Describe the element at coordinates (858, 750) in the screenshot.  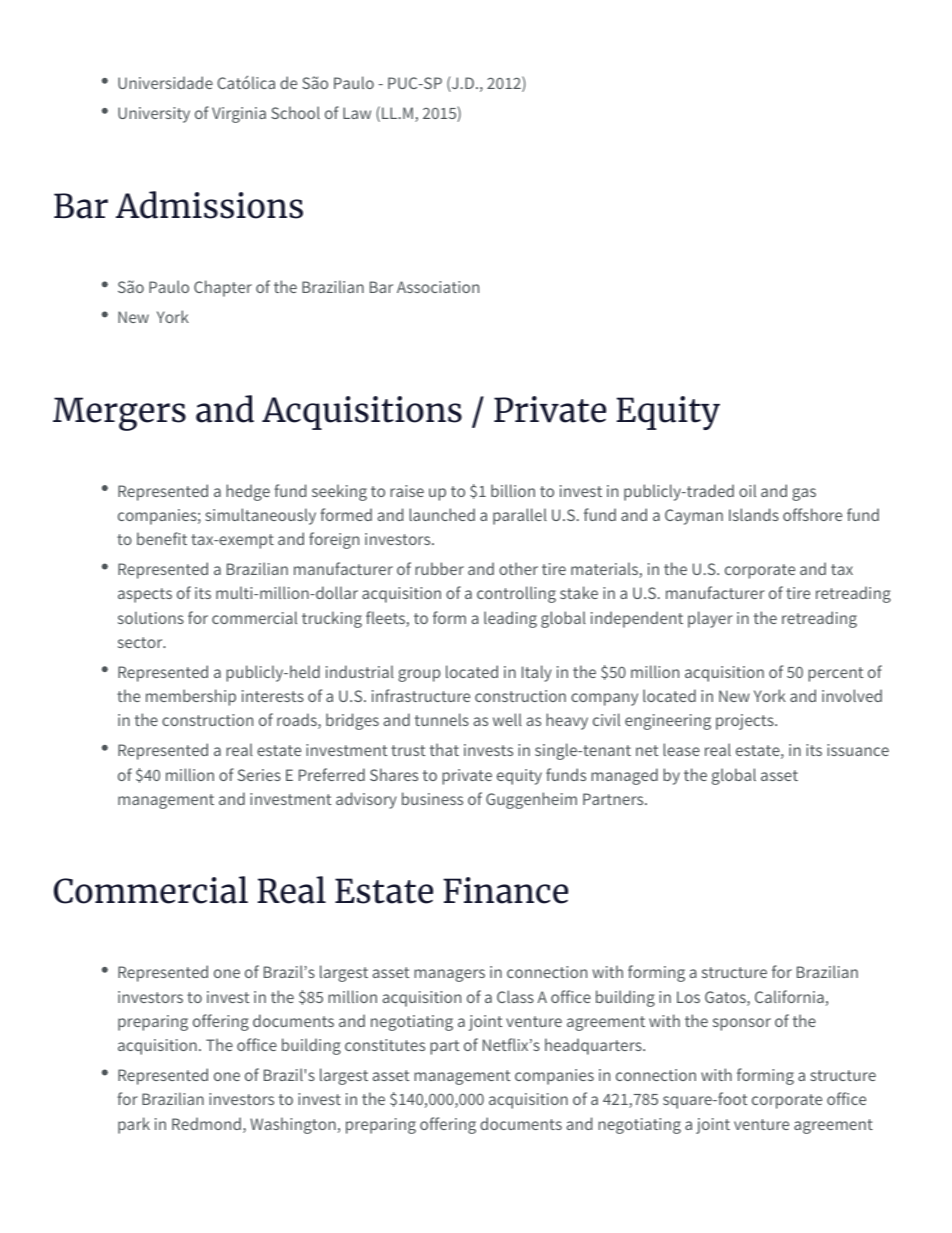
I see `issuance` at that location.
